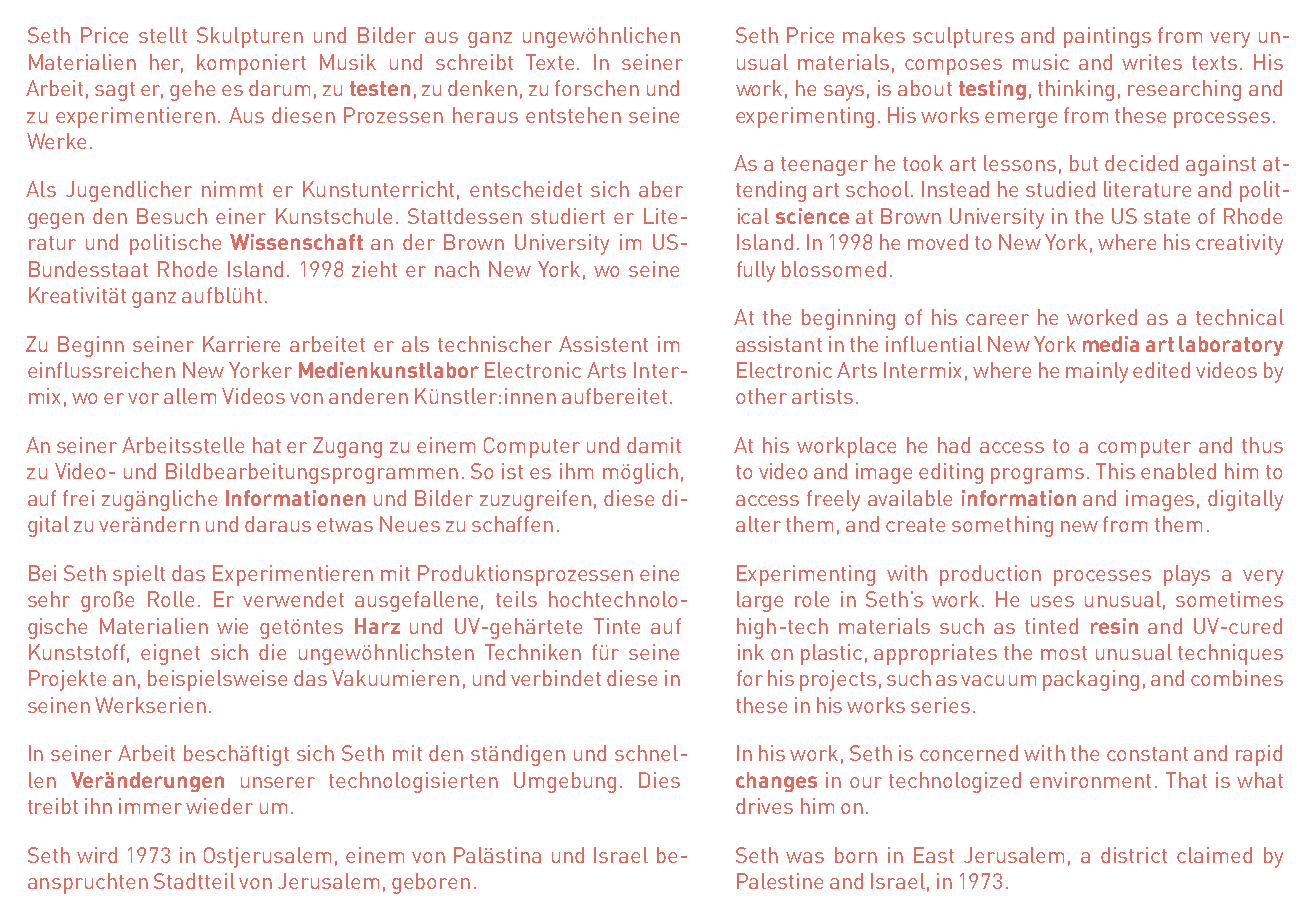 The width and height of the document is (1311, 924). I want to click on Rolle, so click(171, 599).
